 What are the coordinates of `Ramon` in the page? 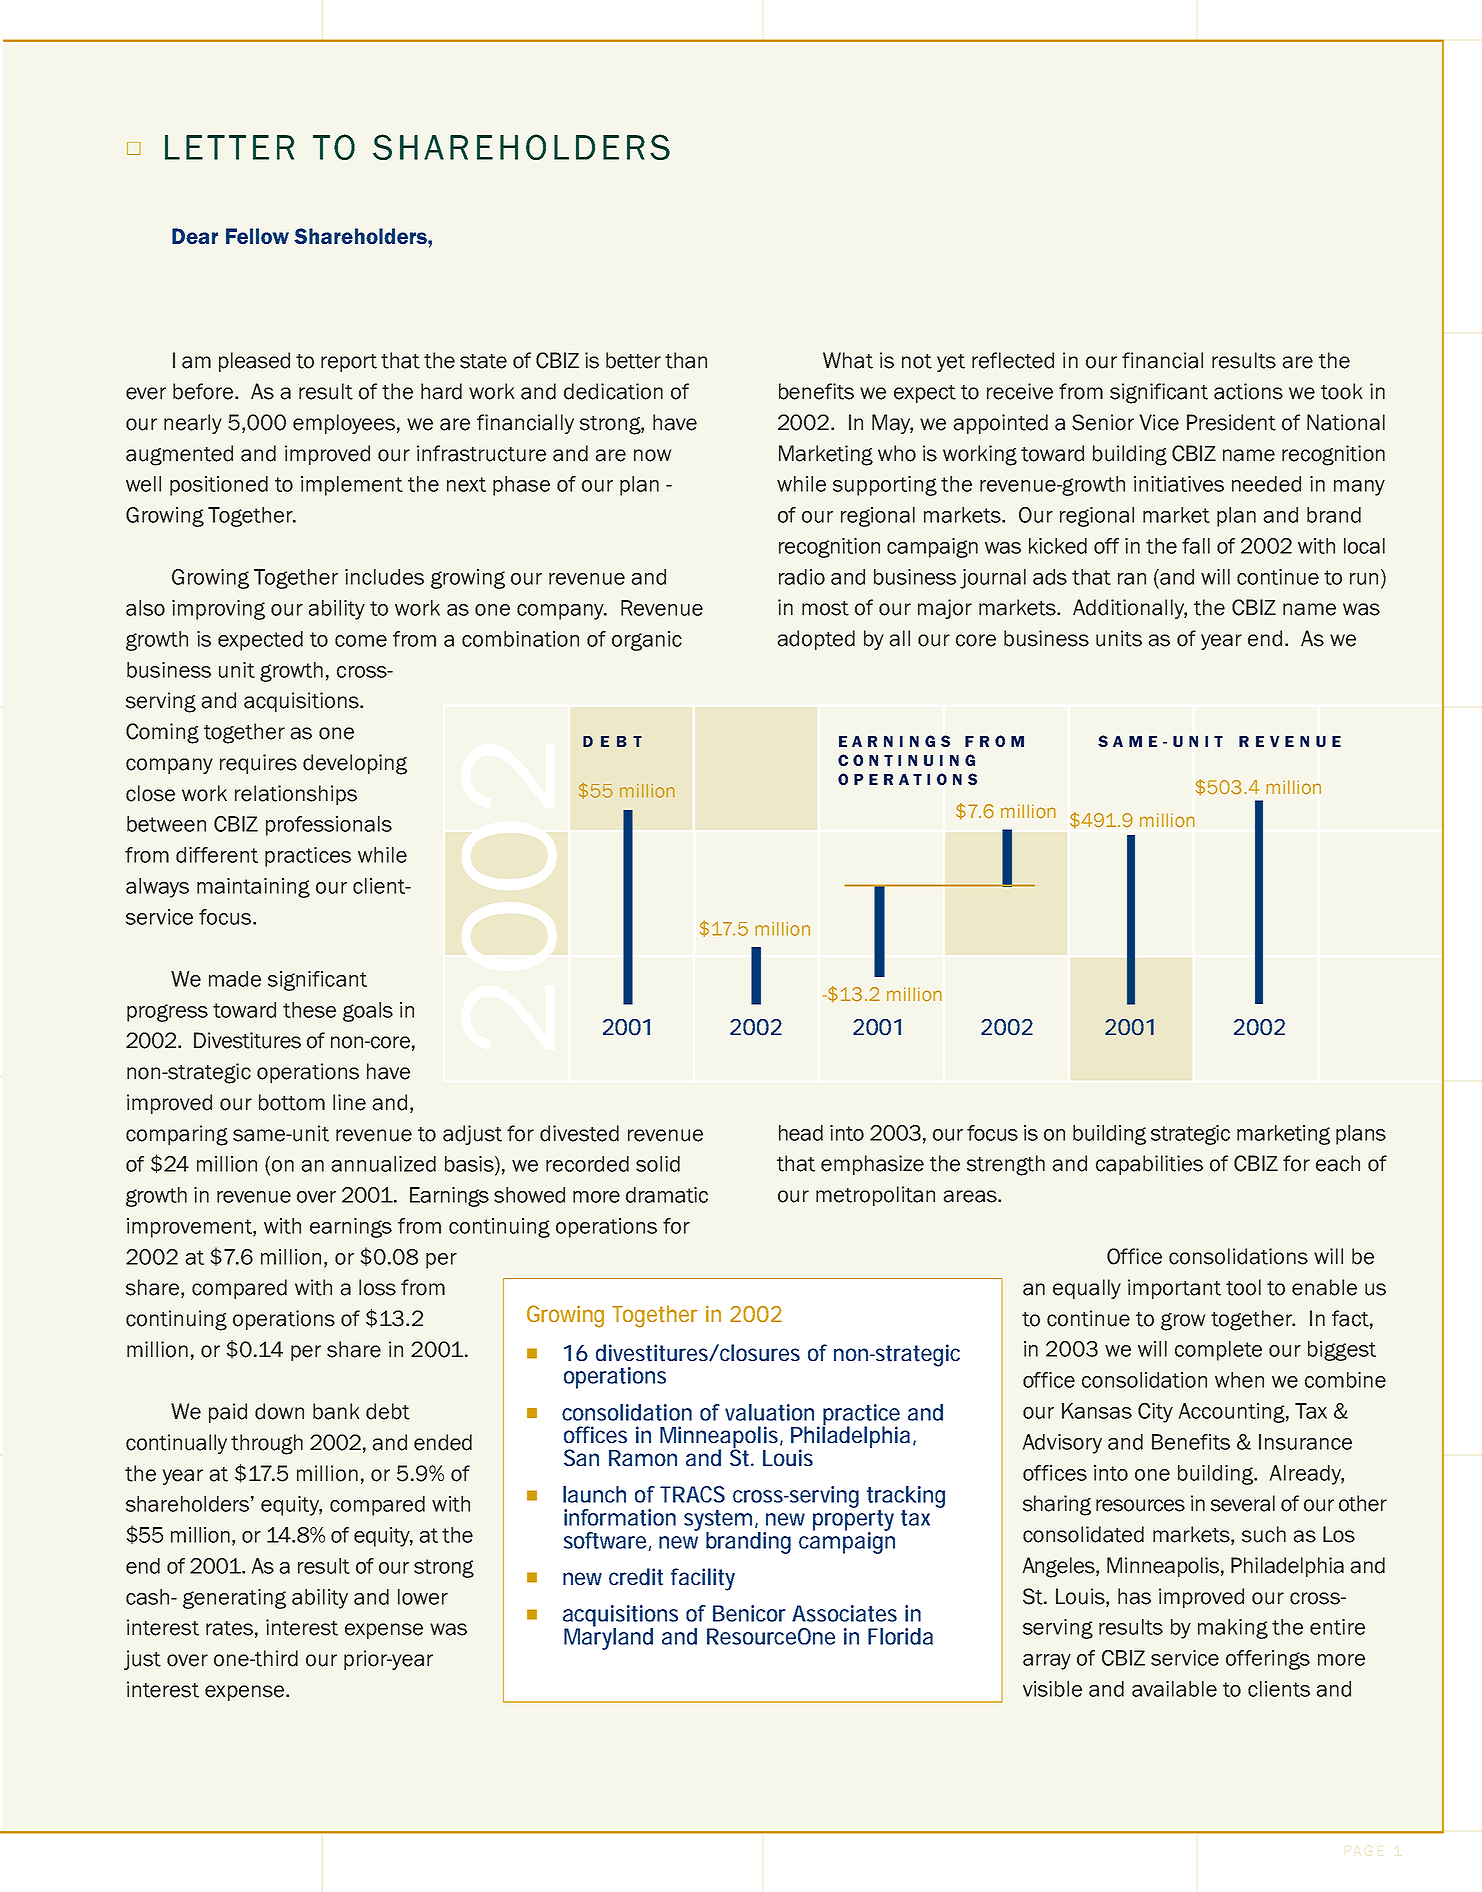 It's located at (643, 1458).
